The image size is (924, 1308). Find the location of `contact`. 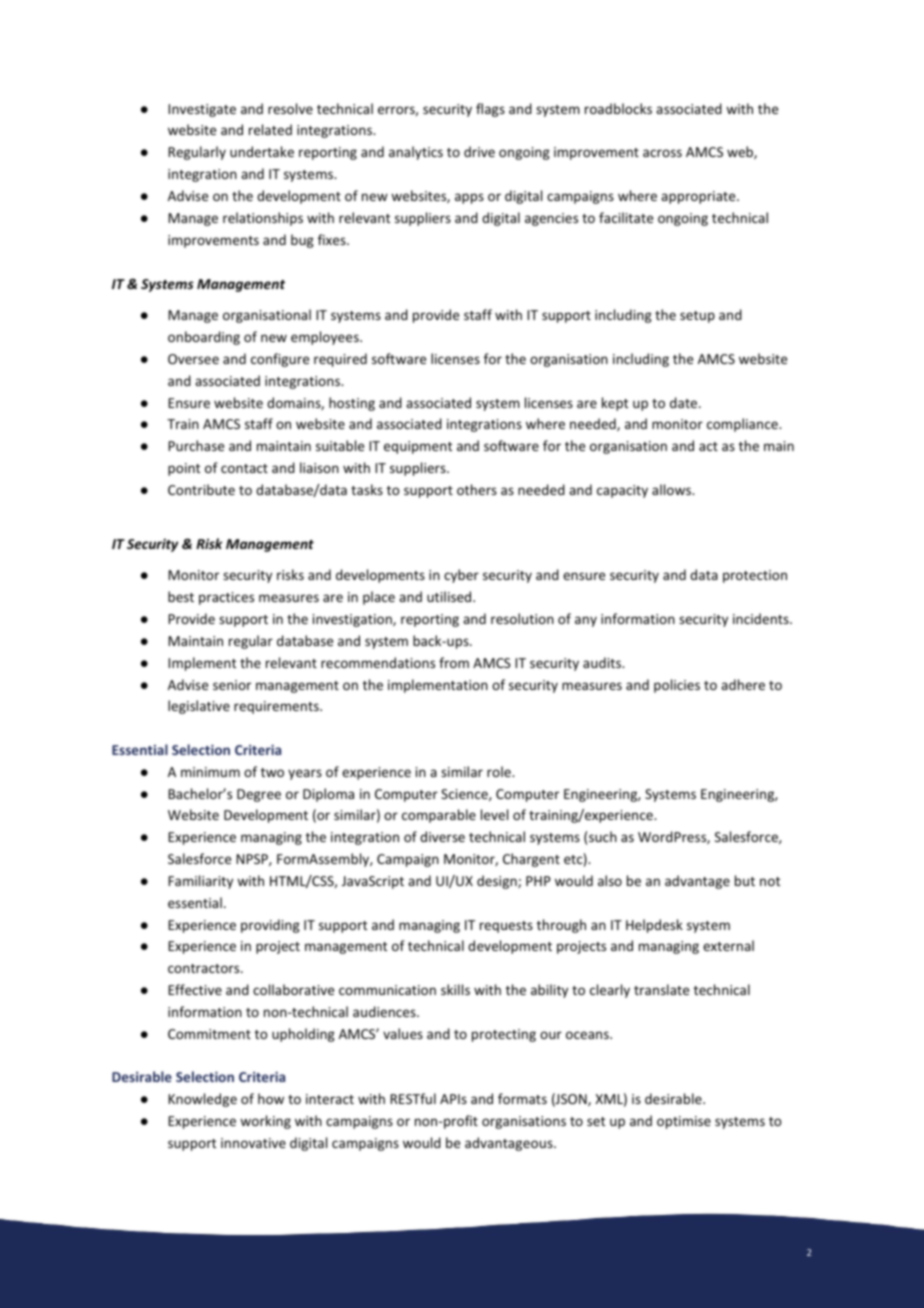

contact is located at coordinates (244, 468).
